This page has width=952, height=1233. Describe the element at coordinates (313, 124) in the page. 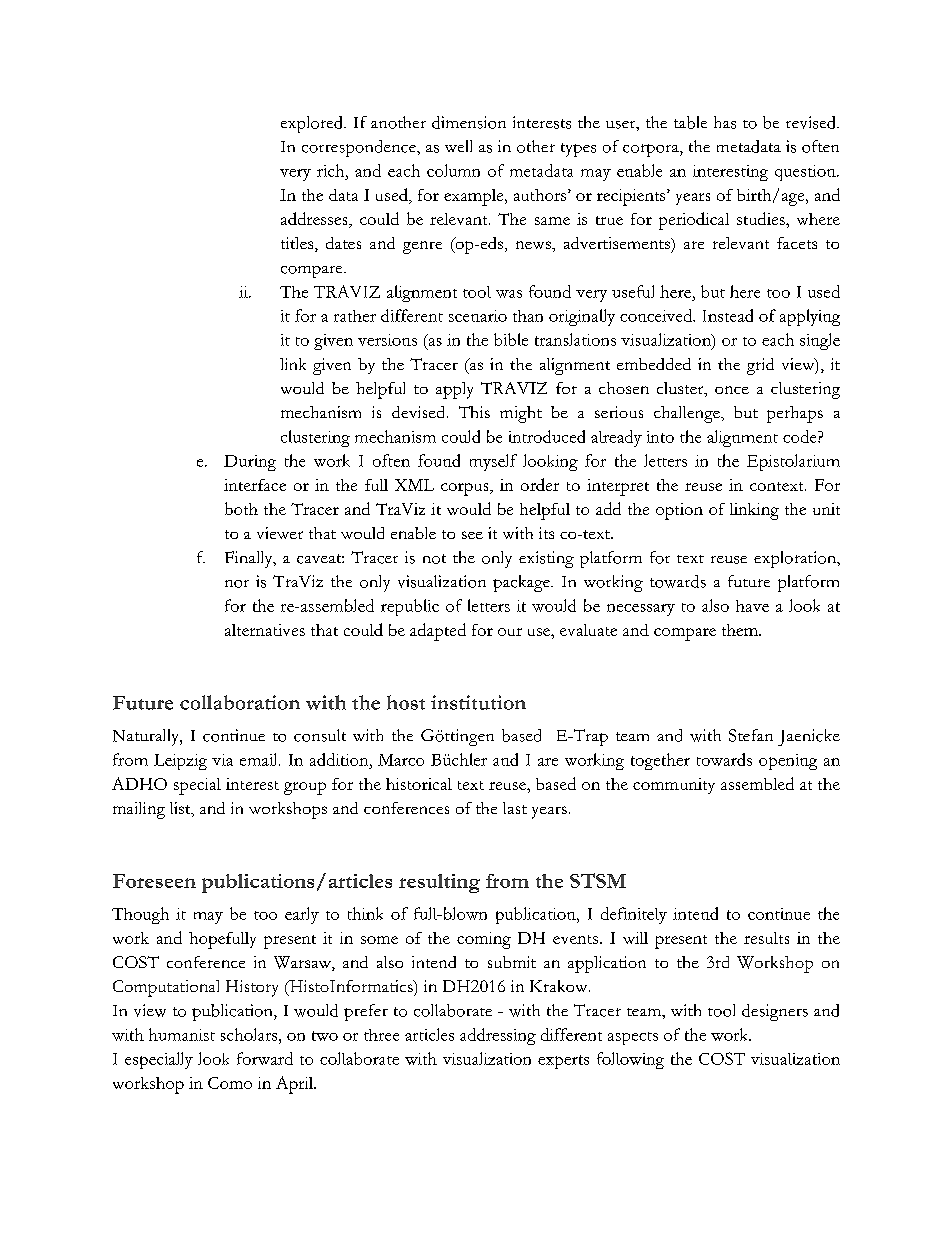

I see `explored` at that location.
